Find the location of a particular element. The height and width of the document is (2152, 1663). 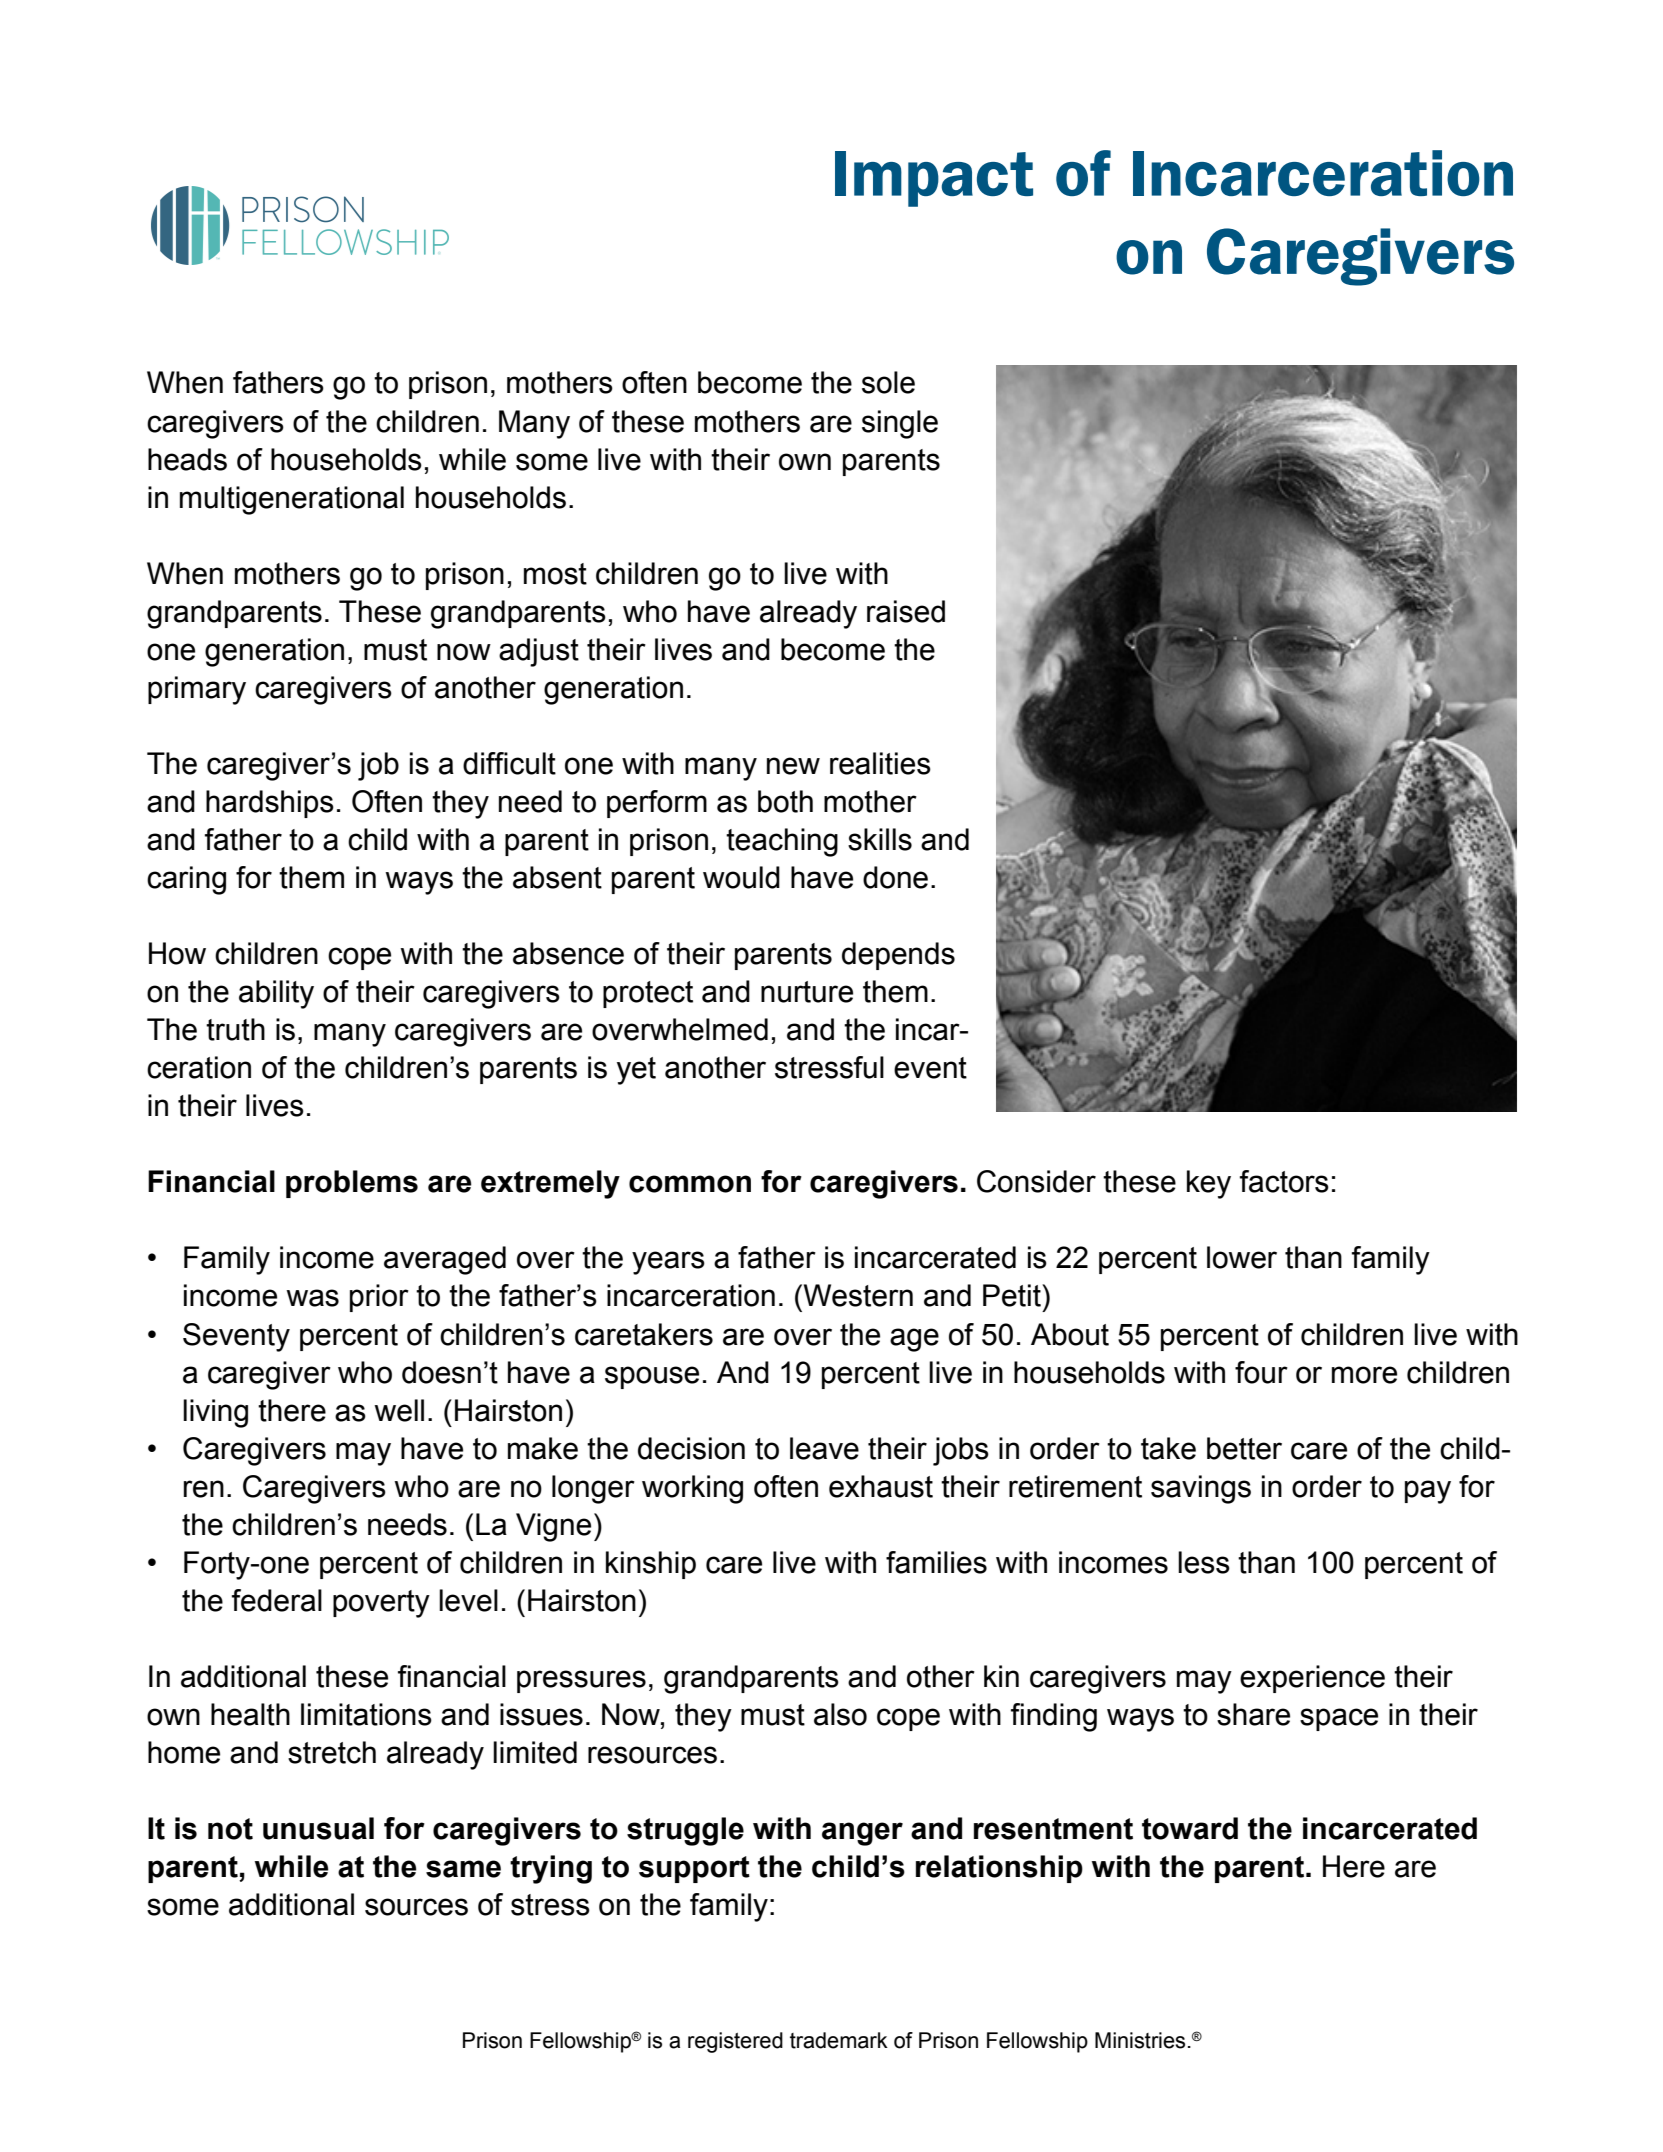

federal is located at coordinates (277, 1600).
